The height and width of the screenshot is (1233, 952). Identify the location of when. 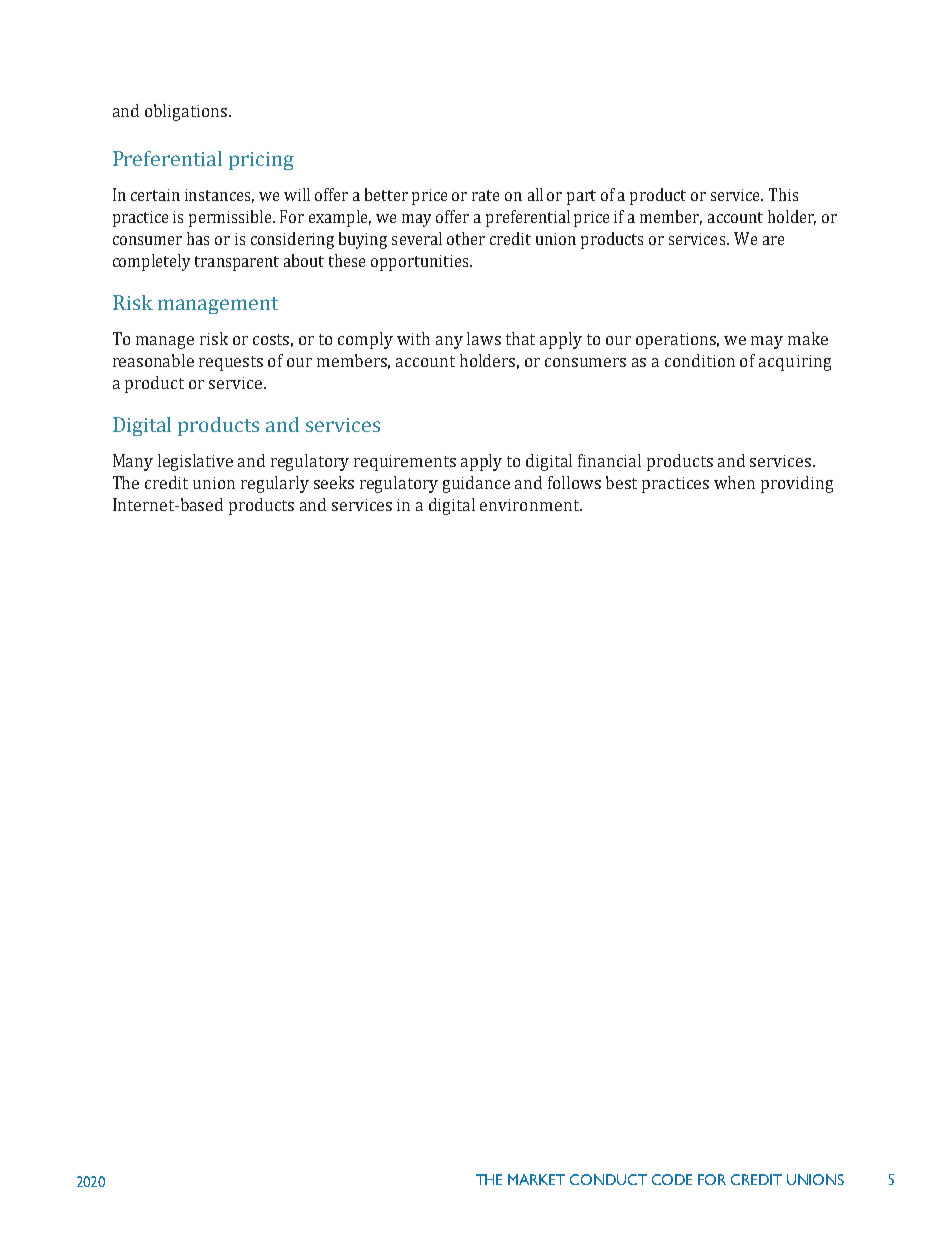
(734, 482).
